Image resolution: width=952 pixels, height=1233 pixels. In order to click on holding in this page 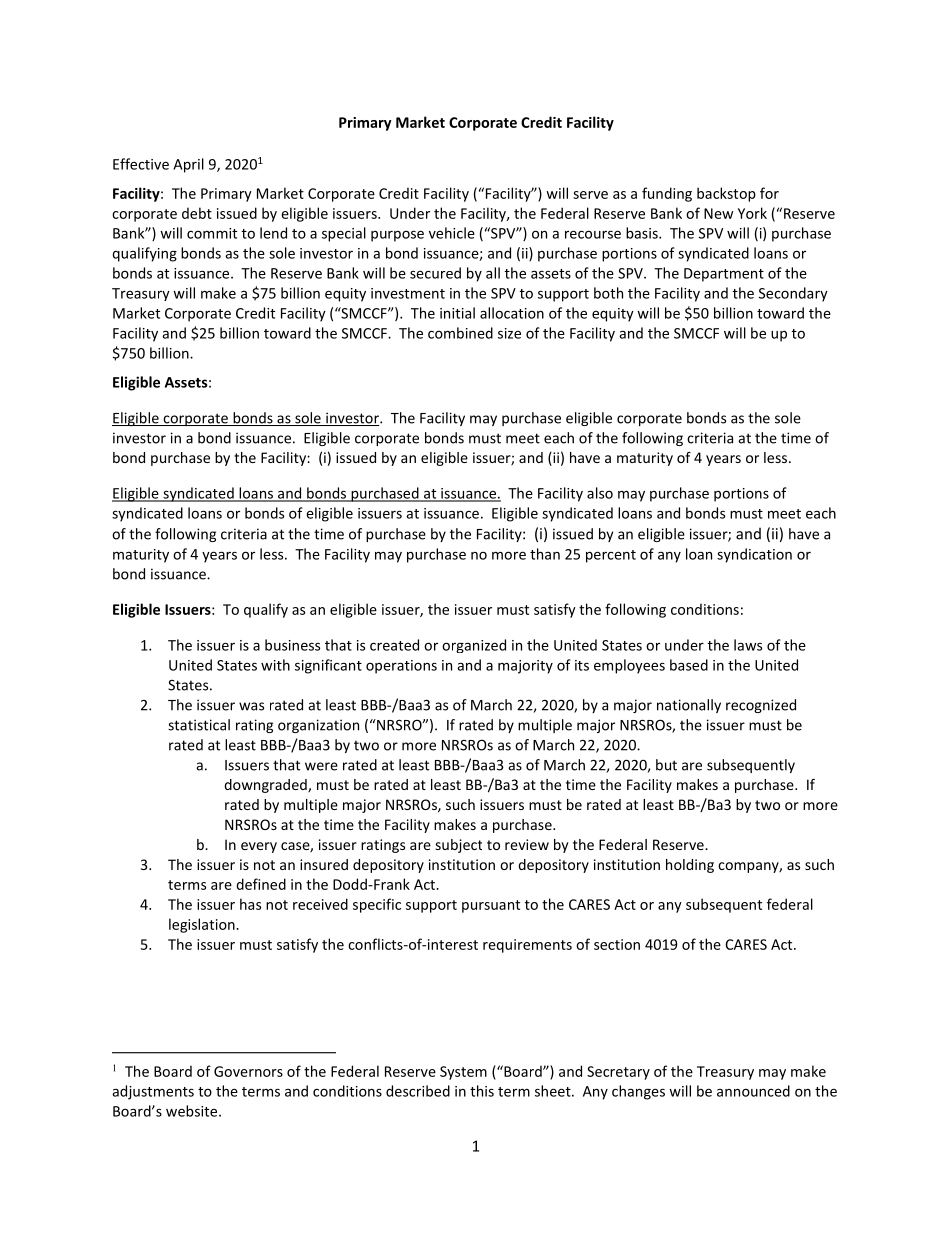, I will do `click(690, 866)`.
